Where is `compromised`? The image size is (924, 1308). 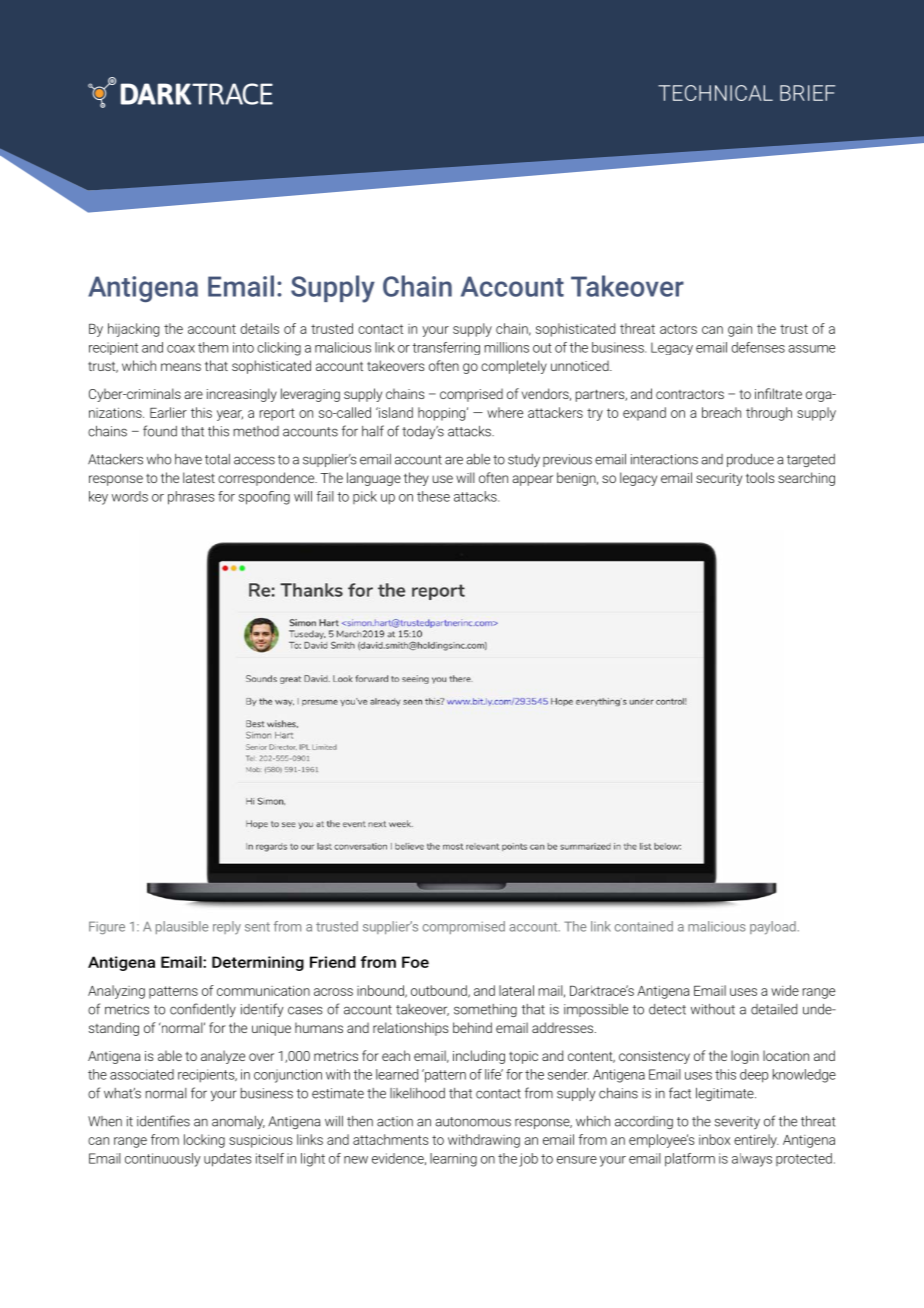
compromised is located at coordinates (464, 927).
